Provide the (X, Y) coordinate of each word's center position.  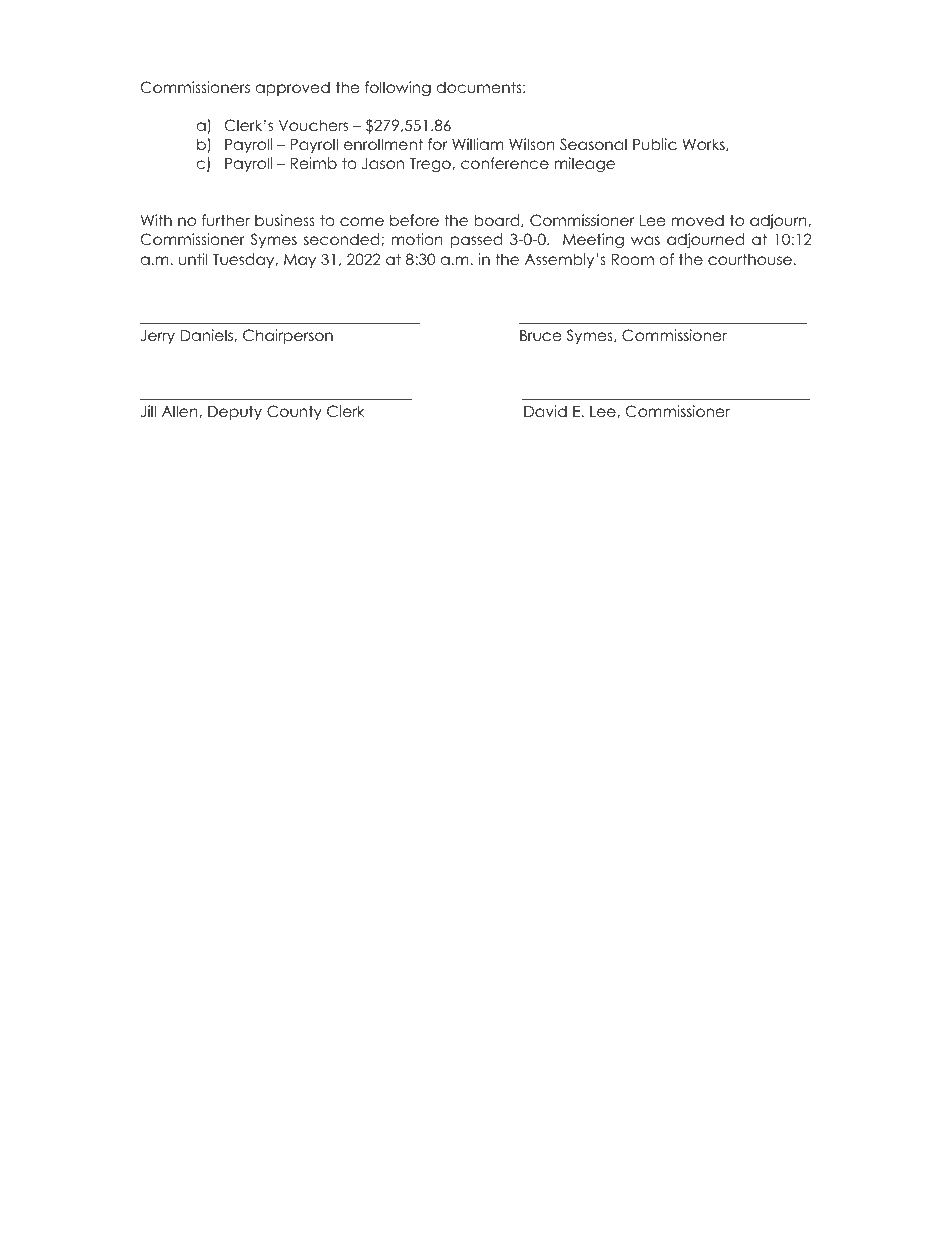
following (398, 89)
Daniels (208, 335)
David (545, 411)
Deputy (235, 412)
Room (633, 259)
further (226, 220)
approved (293, 88)
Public (655, 144)
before (414, 220)
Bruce (541, 335)
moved (698, 220)
